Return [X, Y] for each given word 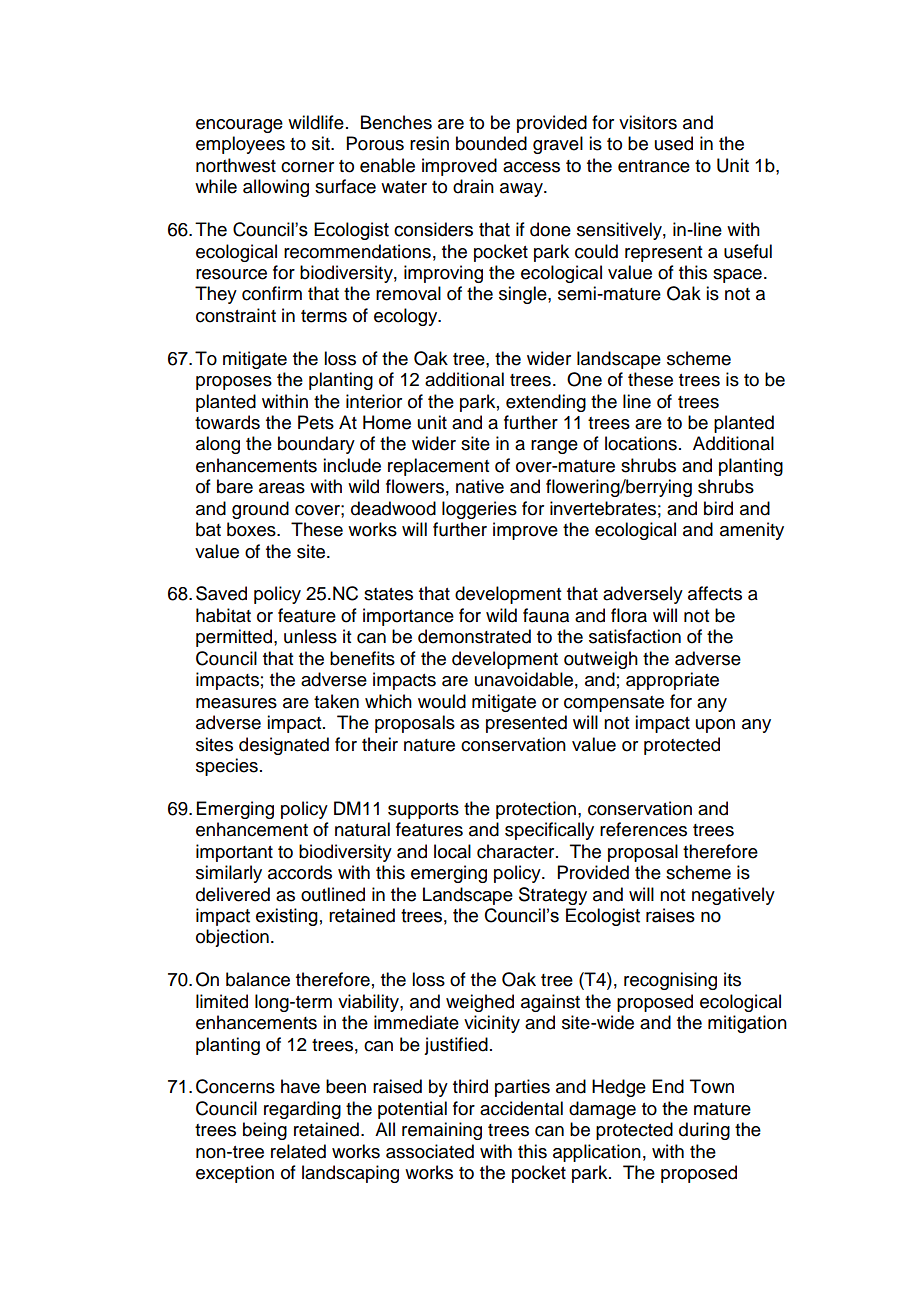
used [674, 143]
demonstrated [474, 636]
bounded [491, 143]
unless [310, 636]
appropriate [672, 681]
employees [240, 145]
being [265, 1131]
